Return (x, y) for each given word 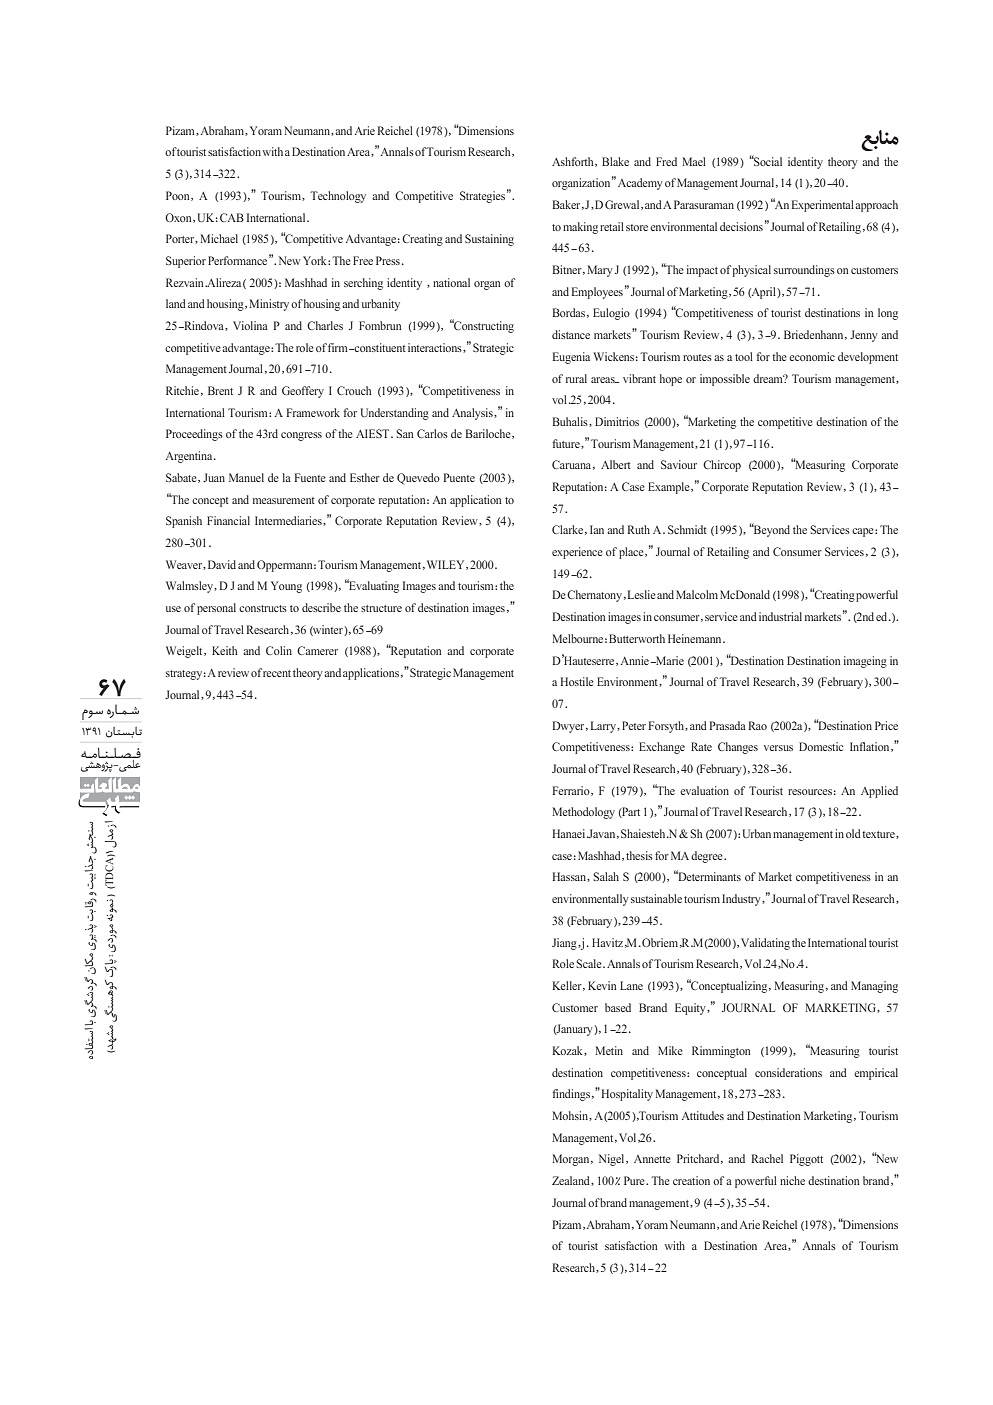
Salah (606, 876)
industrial (780, 616)
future (567, 444)
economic (812, 356)
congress (301, 436)
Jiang (565, 944)
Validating (765, 944)
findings (571, 1095)
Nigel (613, 1160)
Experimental (823, 206)
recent (277, 673)
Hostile (577, 681)
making (580, 228)
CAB (232, 217)
